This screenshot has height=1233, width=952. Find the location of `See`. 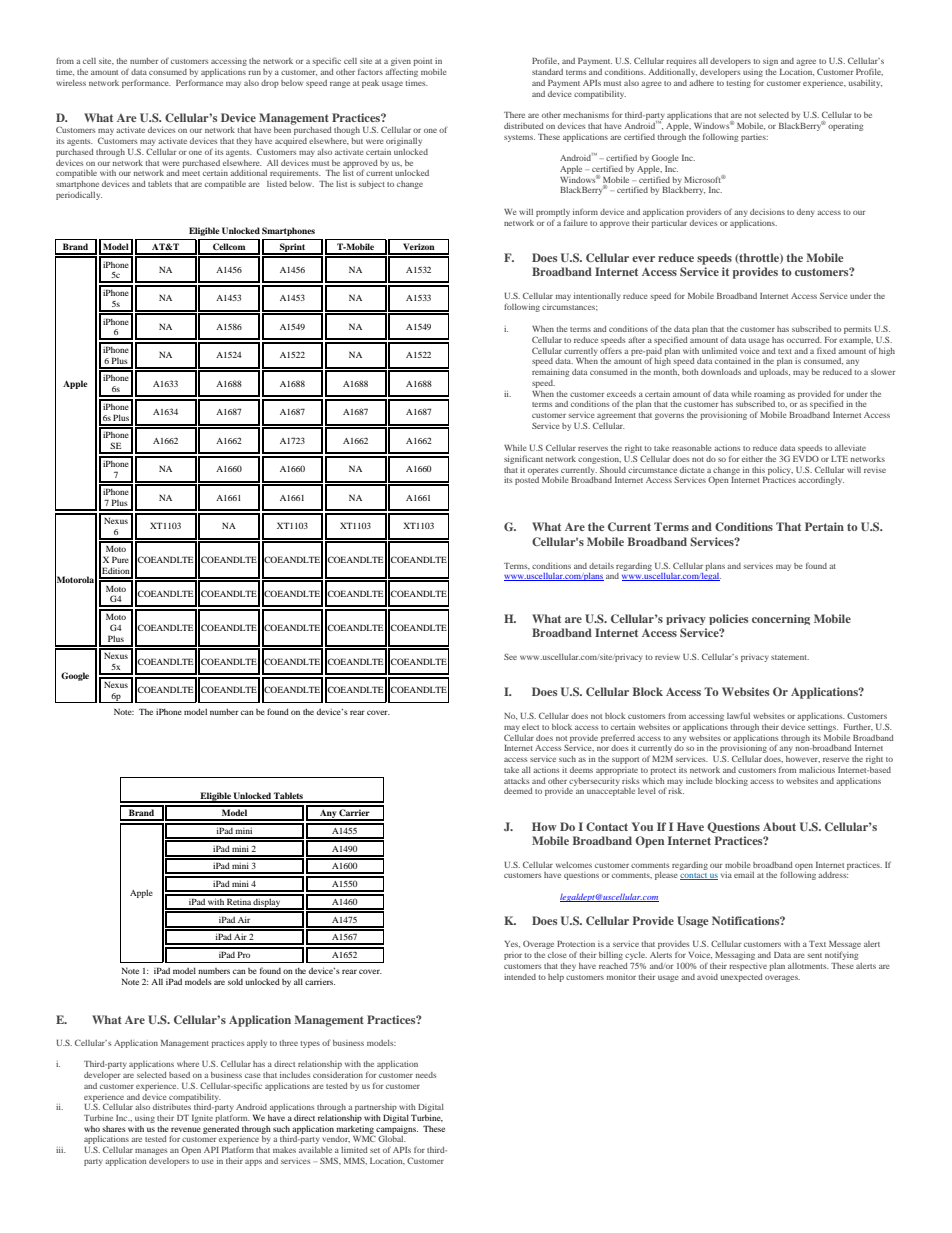

See is located at coordinates (510, 656).
